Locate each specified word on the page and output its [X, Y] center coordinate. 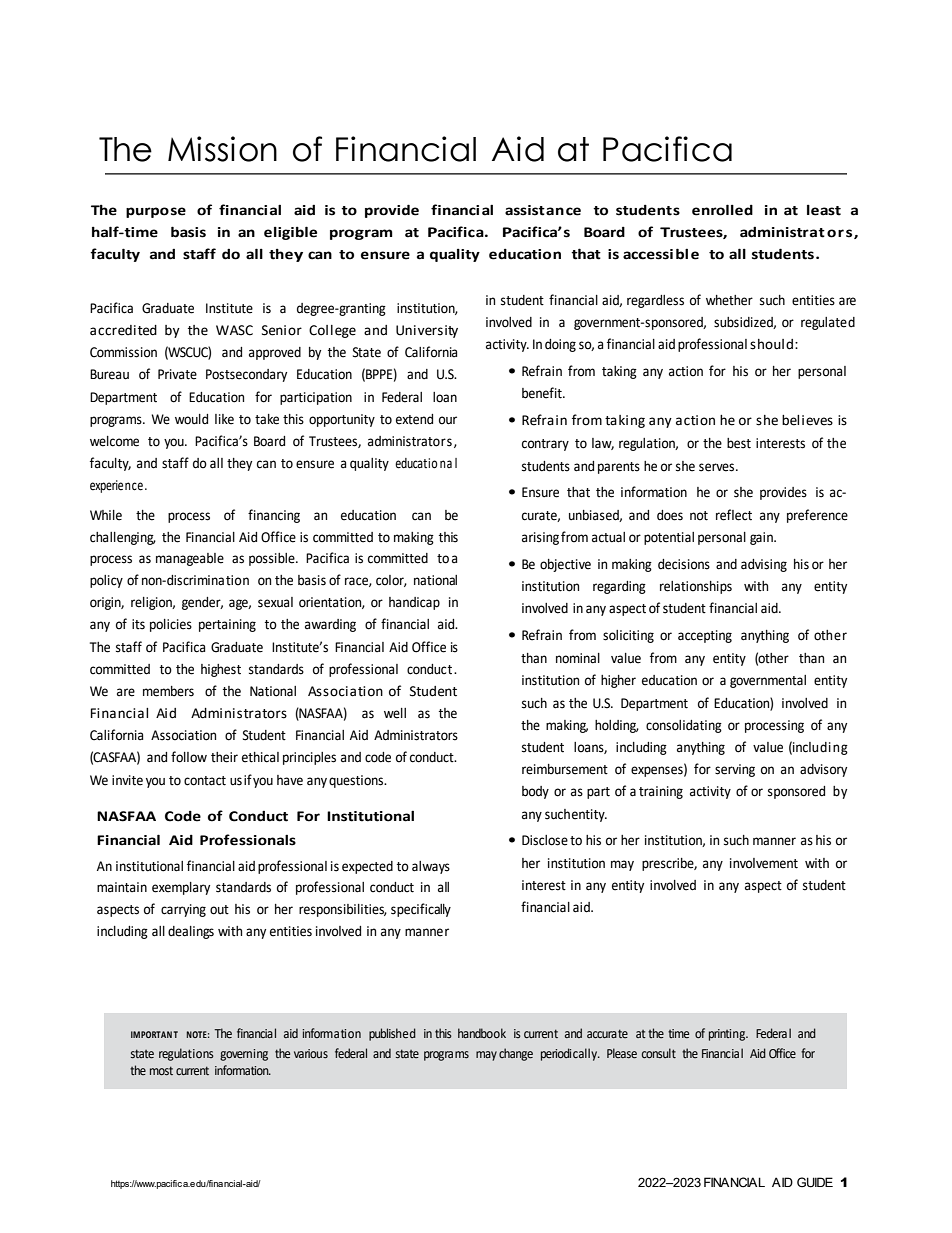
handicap [414, 603]
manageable [190, 559]
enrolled [722, 210]
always [431, 867]
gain [762, 538]
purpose [156, 212]
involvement [764, 863]
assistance [543, 210]
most [161, 1070]
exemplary [181, 888]
